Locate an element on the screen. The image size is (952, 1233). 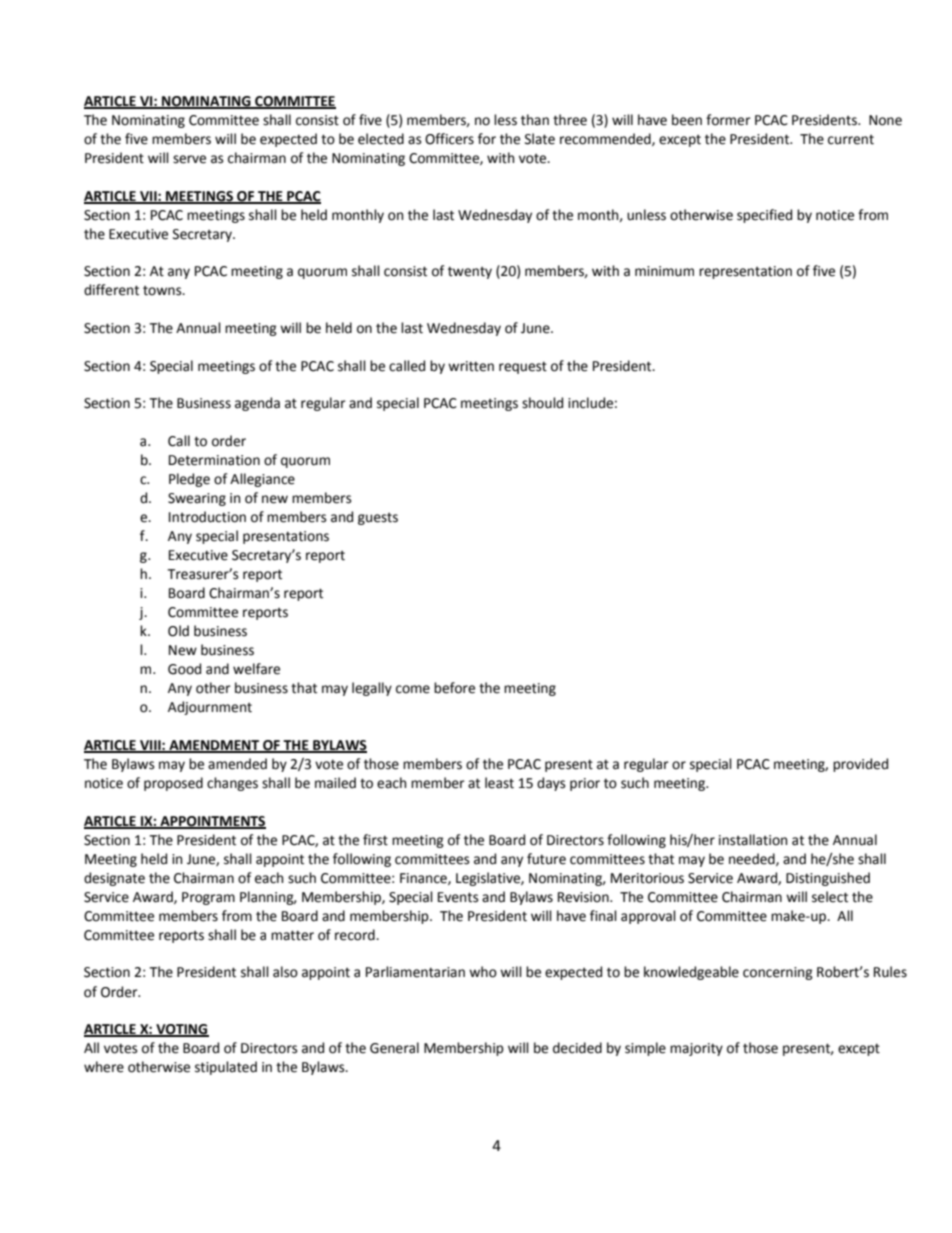
request is located at coordinates (523, 367).
